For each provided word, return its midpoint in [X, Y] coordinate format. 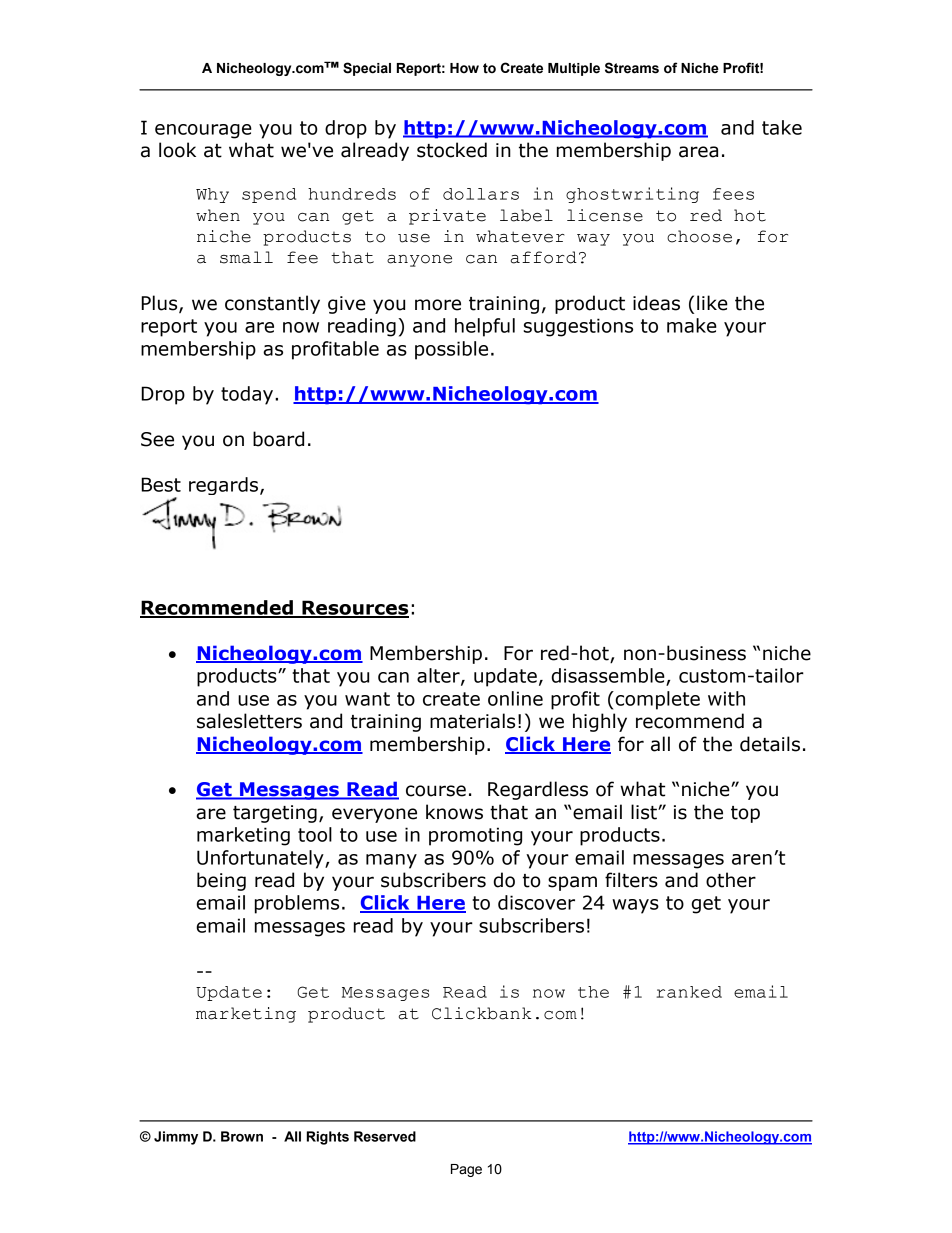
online [515, 698]
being [221, 881]
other [731, 880]
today [248, 395]
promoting [475, 836]
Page [466, 1170]
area [698, 152]
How [464, 68]
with [726, 698]
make [692, 325]
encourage [203, 131]
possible [451, 350]
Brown [242, 1136]
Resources [354, 608]
